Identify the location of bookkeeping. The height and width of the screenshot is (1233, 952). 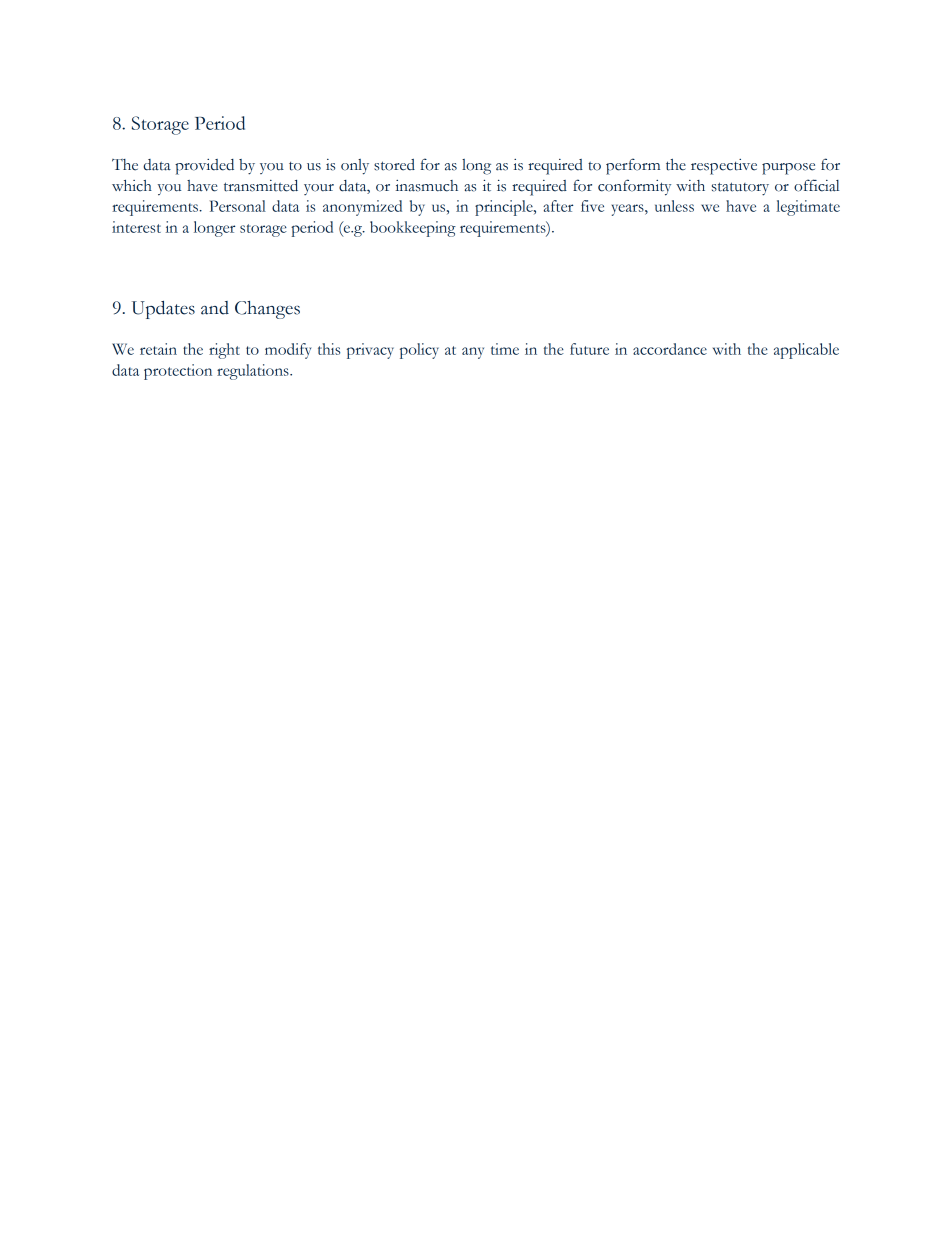
(413, 229).
